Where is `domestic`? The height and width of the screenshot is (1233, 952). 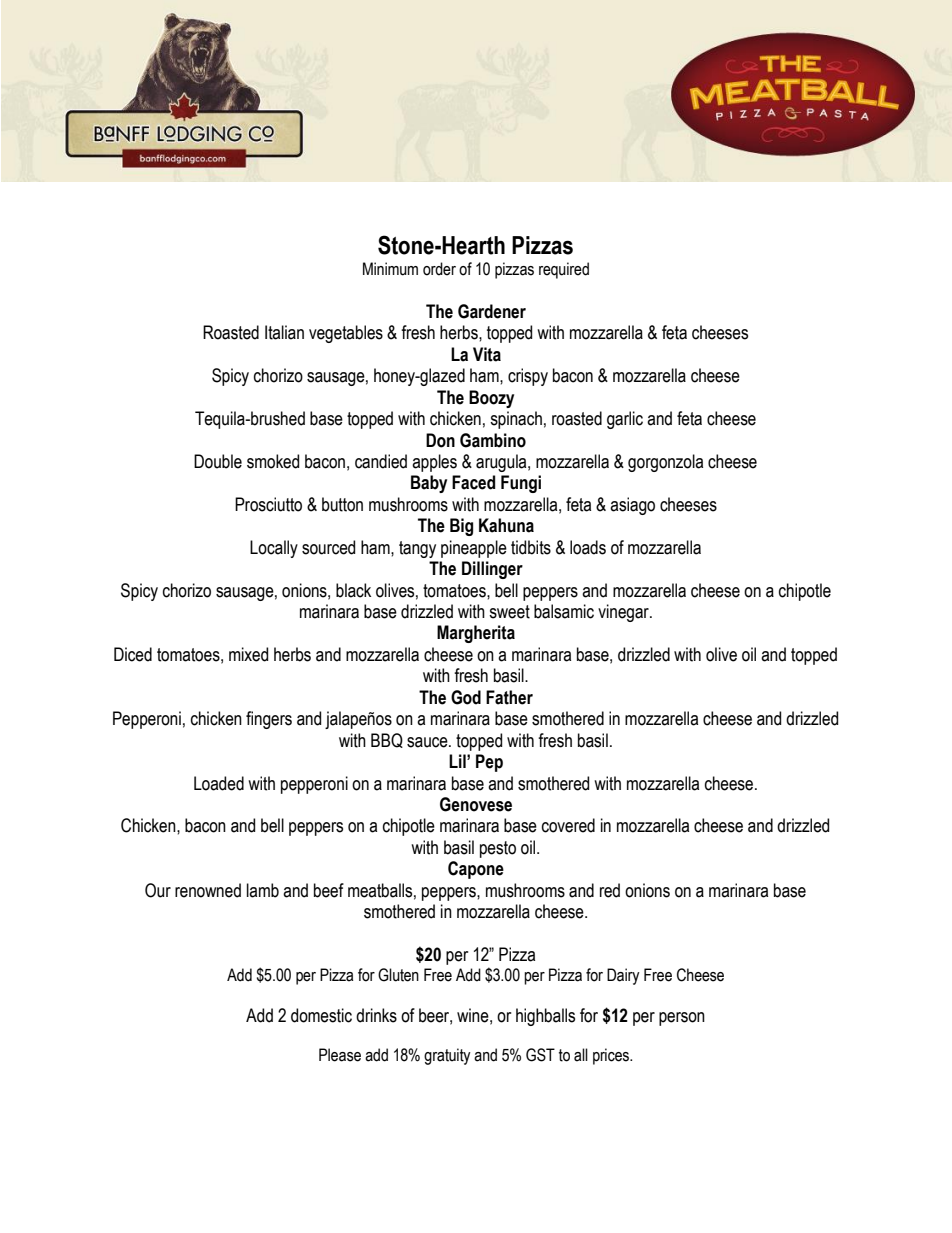
domestic is located at coordinates (321, 1015).
